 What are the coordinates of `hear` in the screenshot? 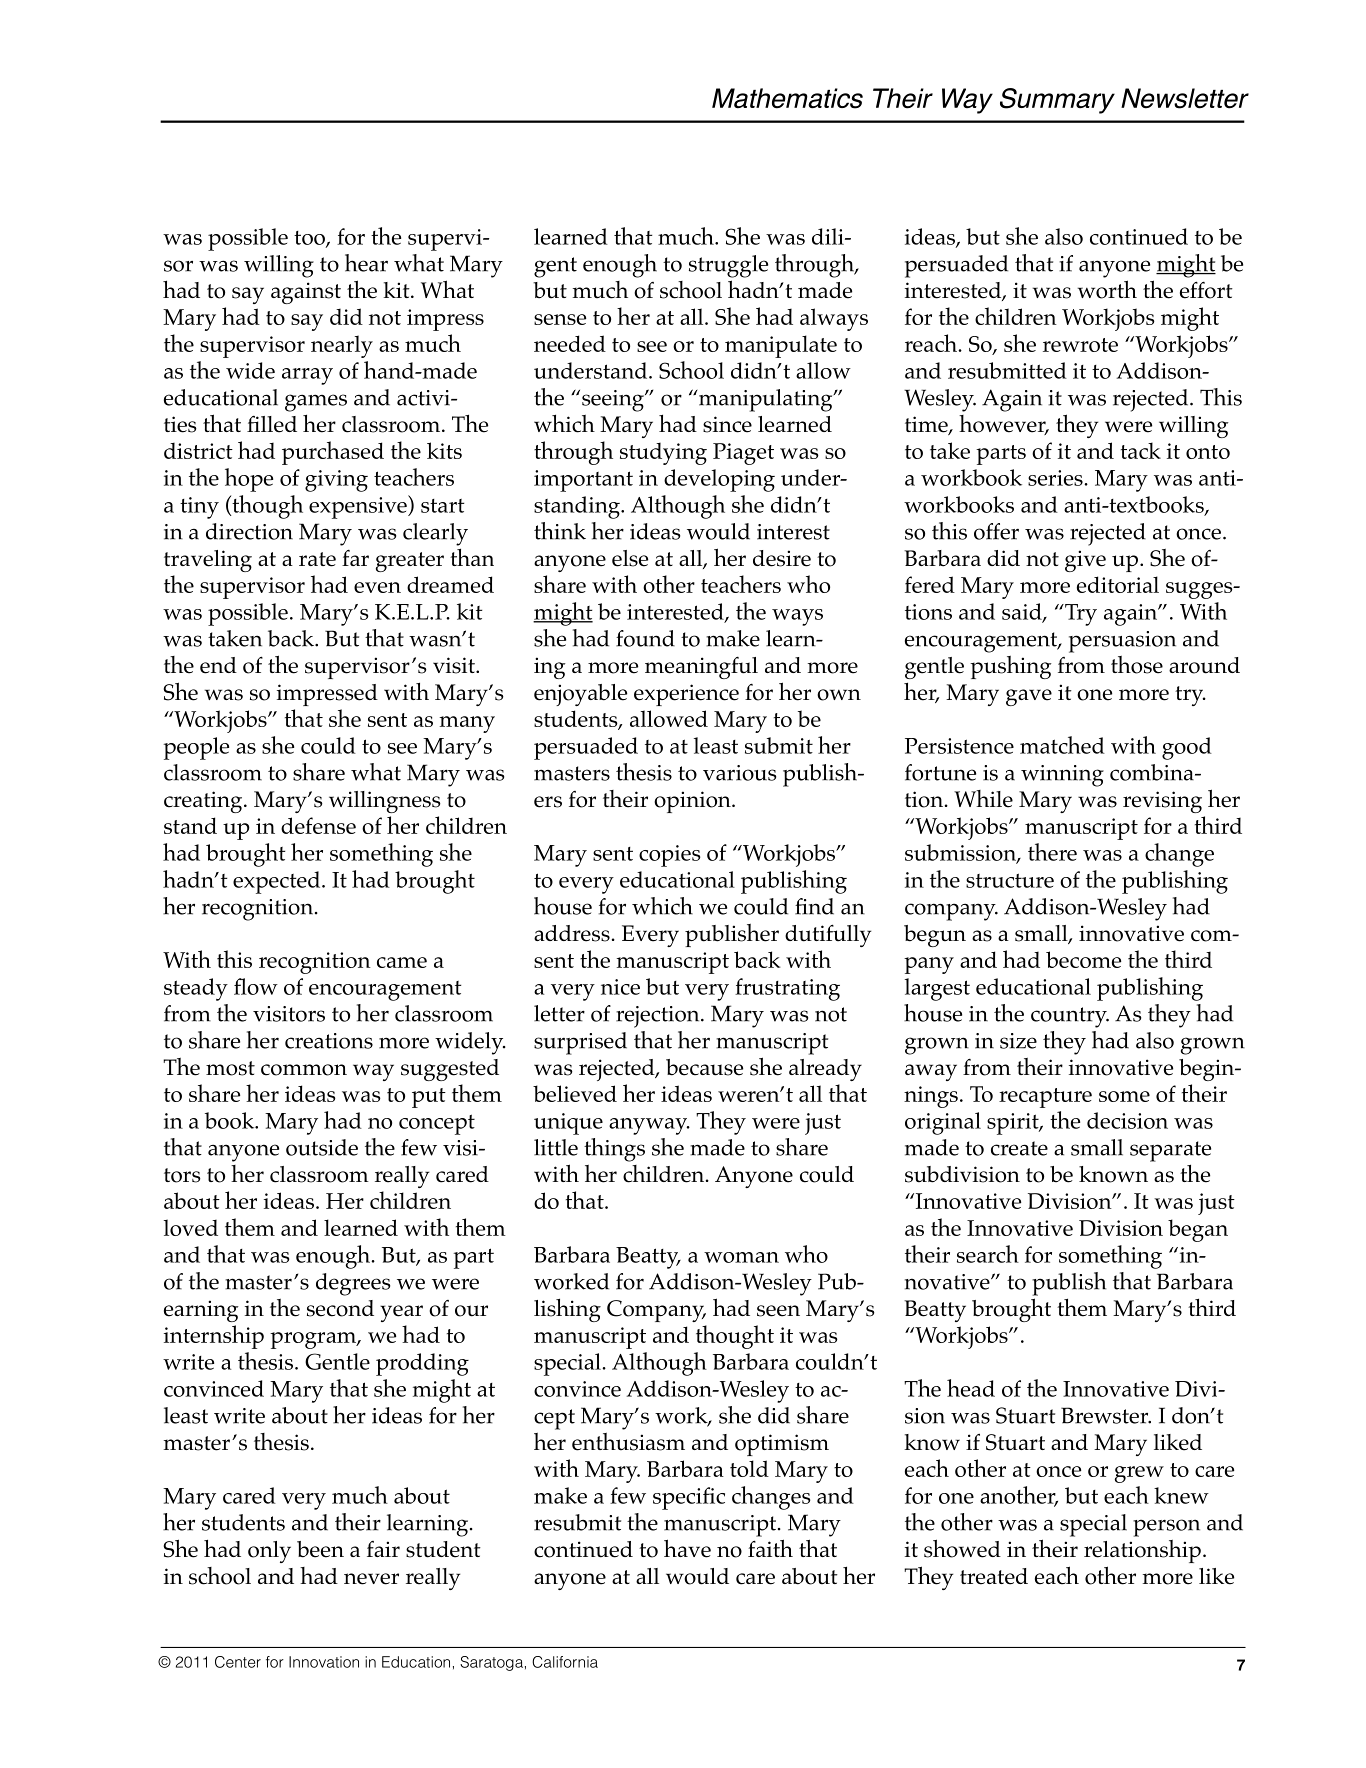 It's located at (366, 263).
